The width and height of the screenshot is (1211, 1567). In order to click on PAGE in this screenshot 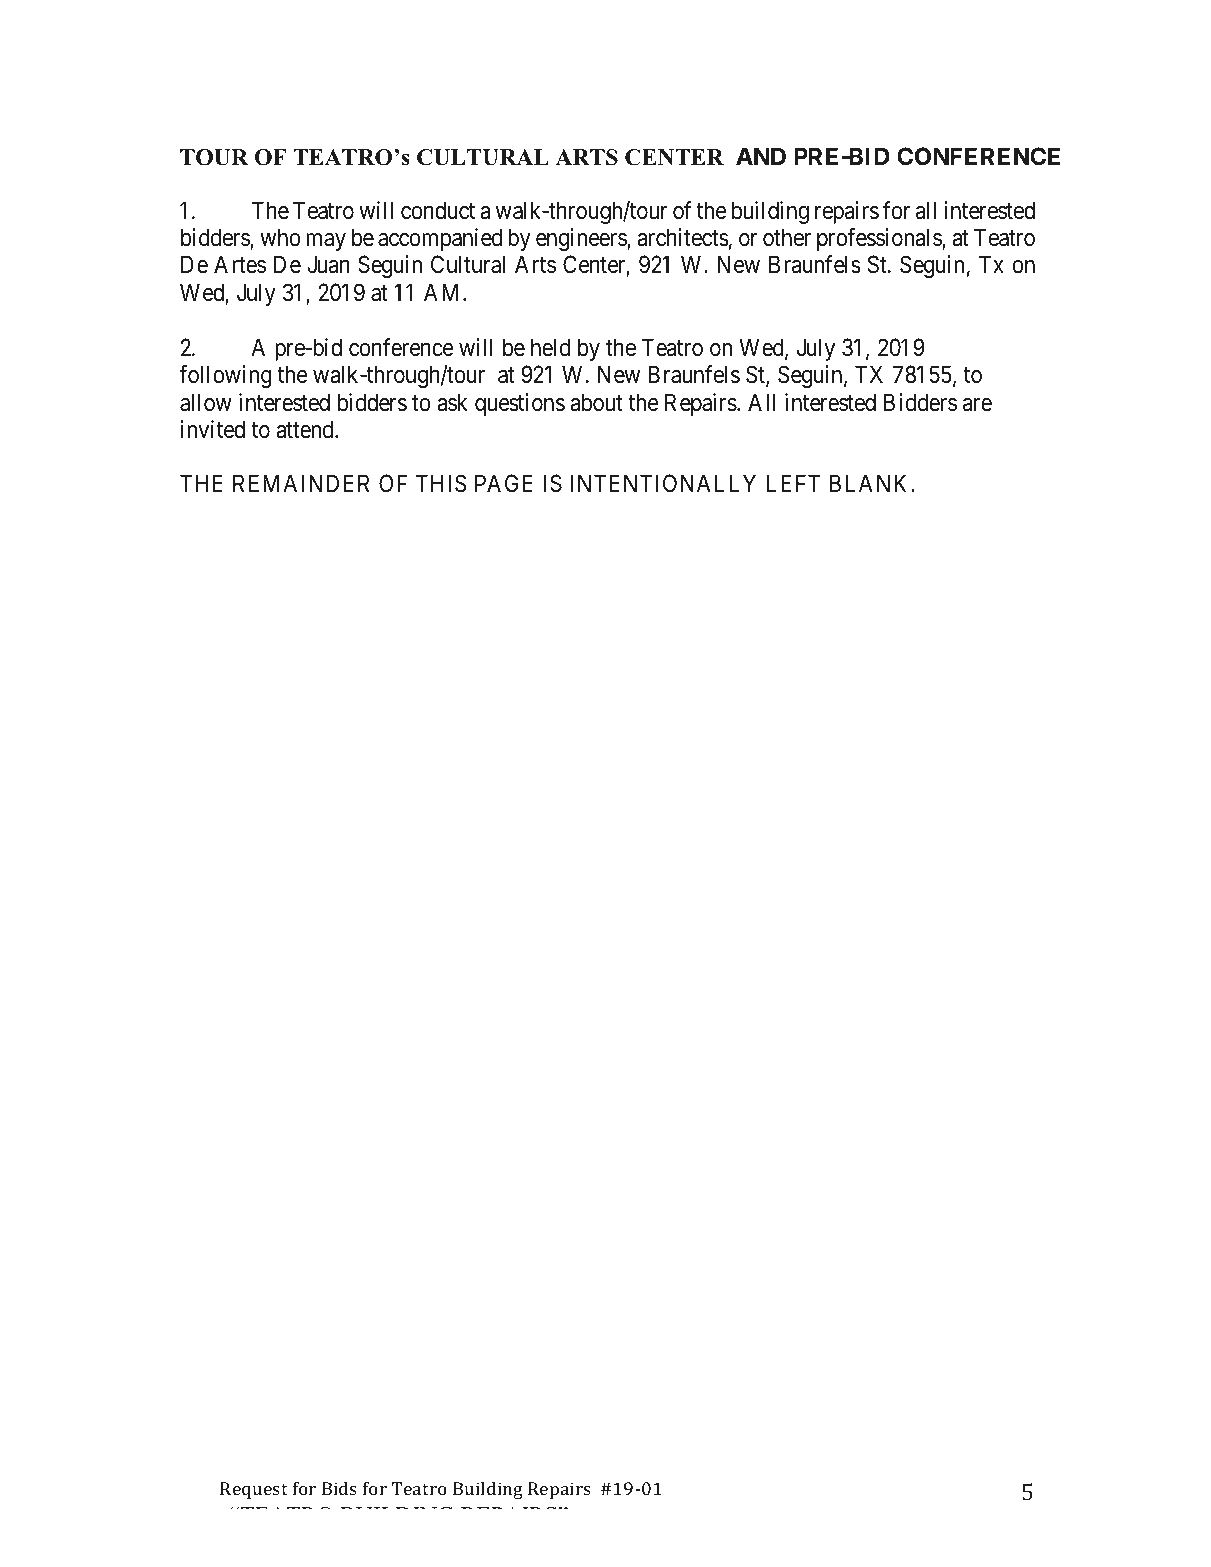, I will do `click(504, 483)`.
